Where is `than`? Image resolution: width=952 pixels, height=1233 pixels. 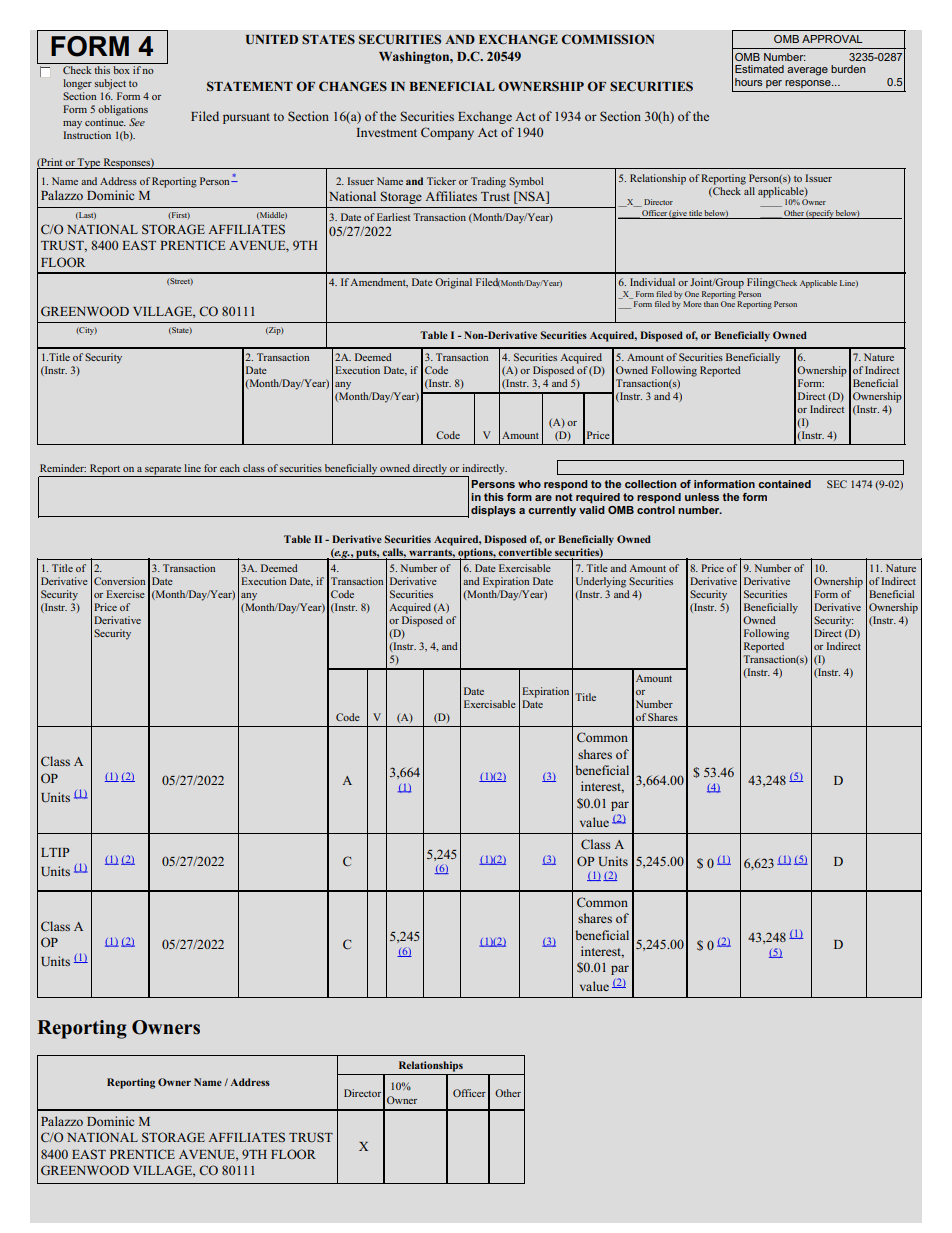
than is located at coordinates (711, 302).
